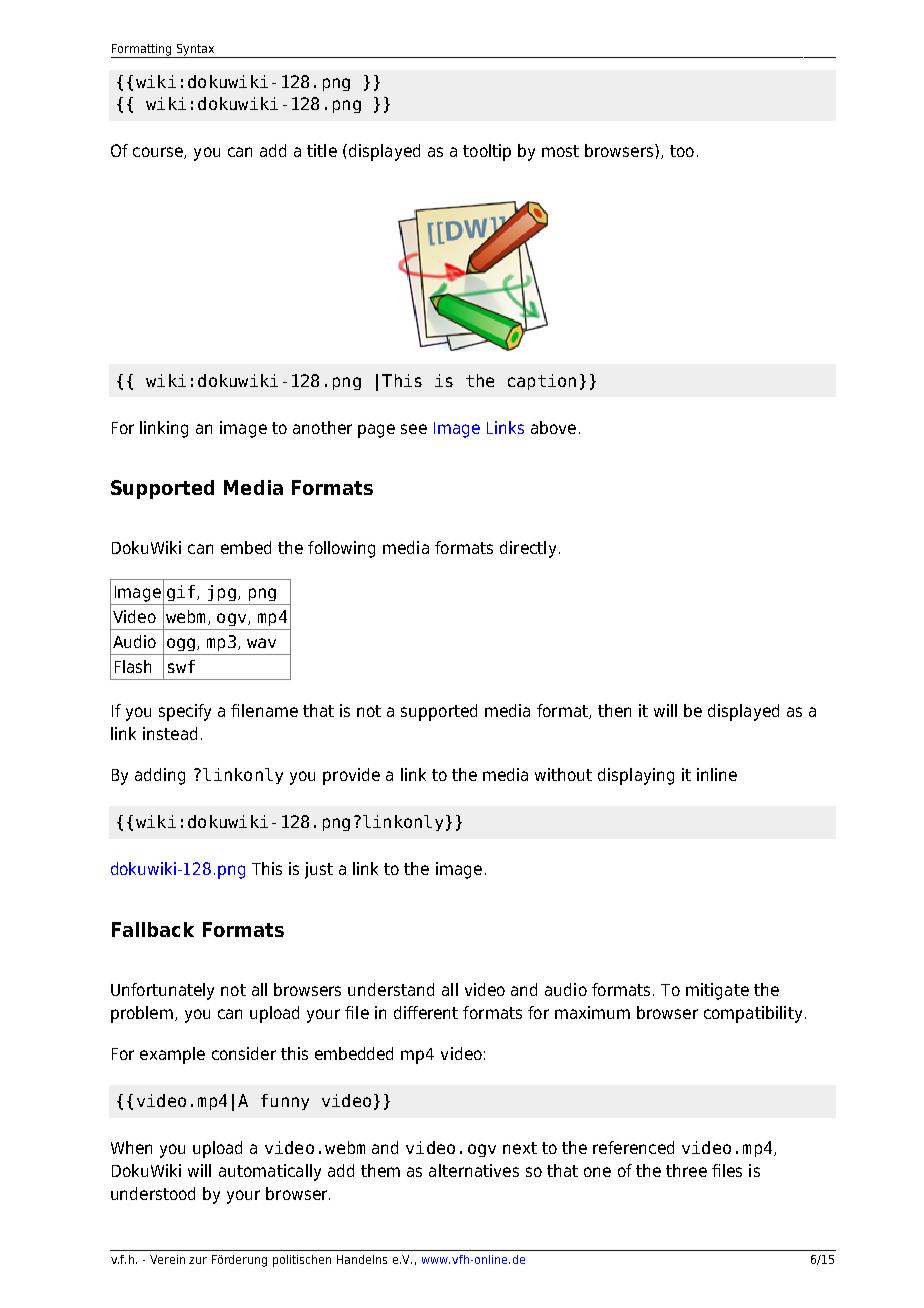 This image has width=924, height=1308. What do you see at coordinates (198, 1260) in the image?
I see `zur` at bounding box center [198, 1260].
